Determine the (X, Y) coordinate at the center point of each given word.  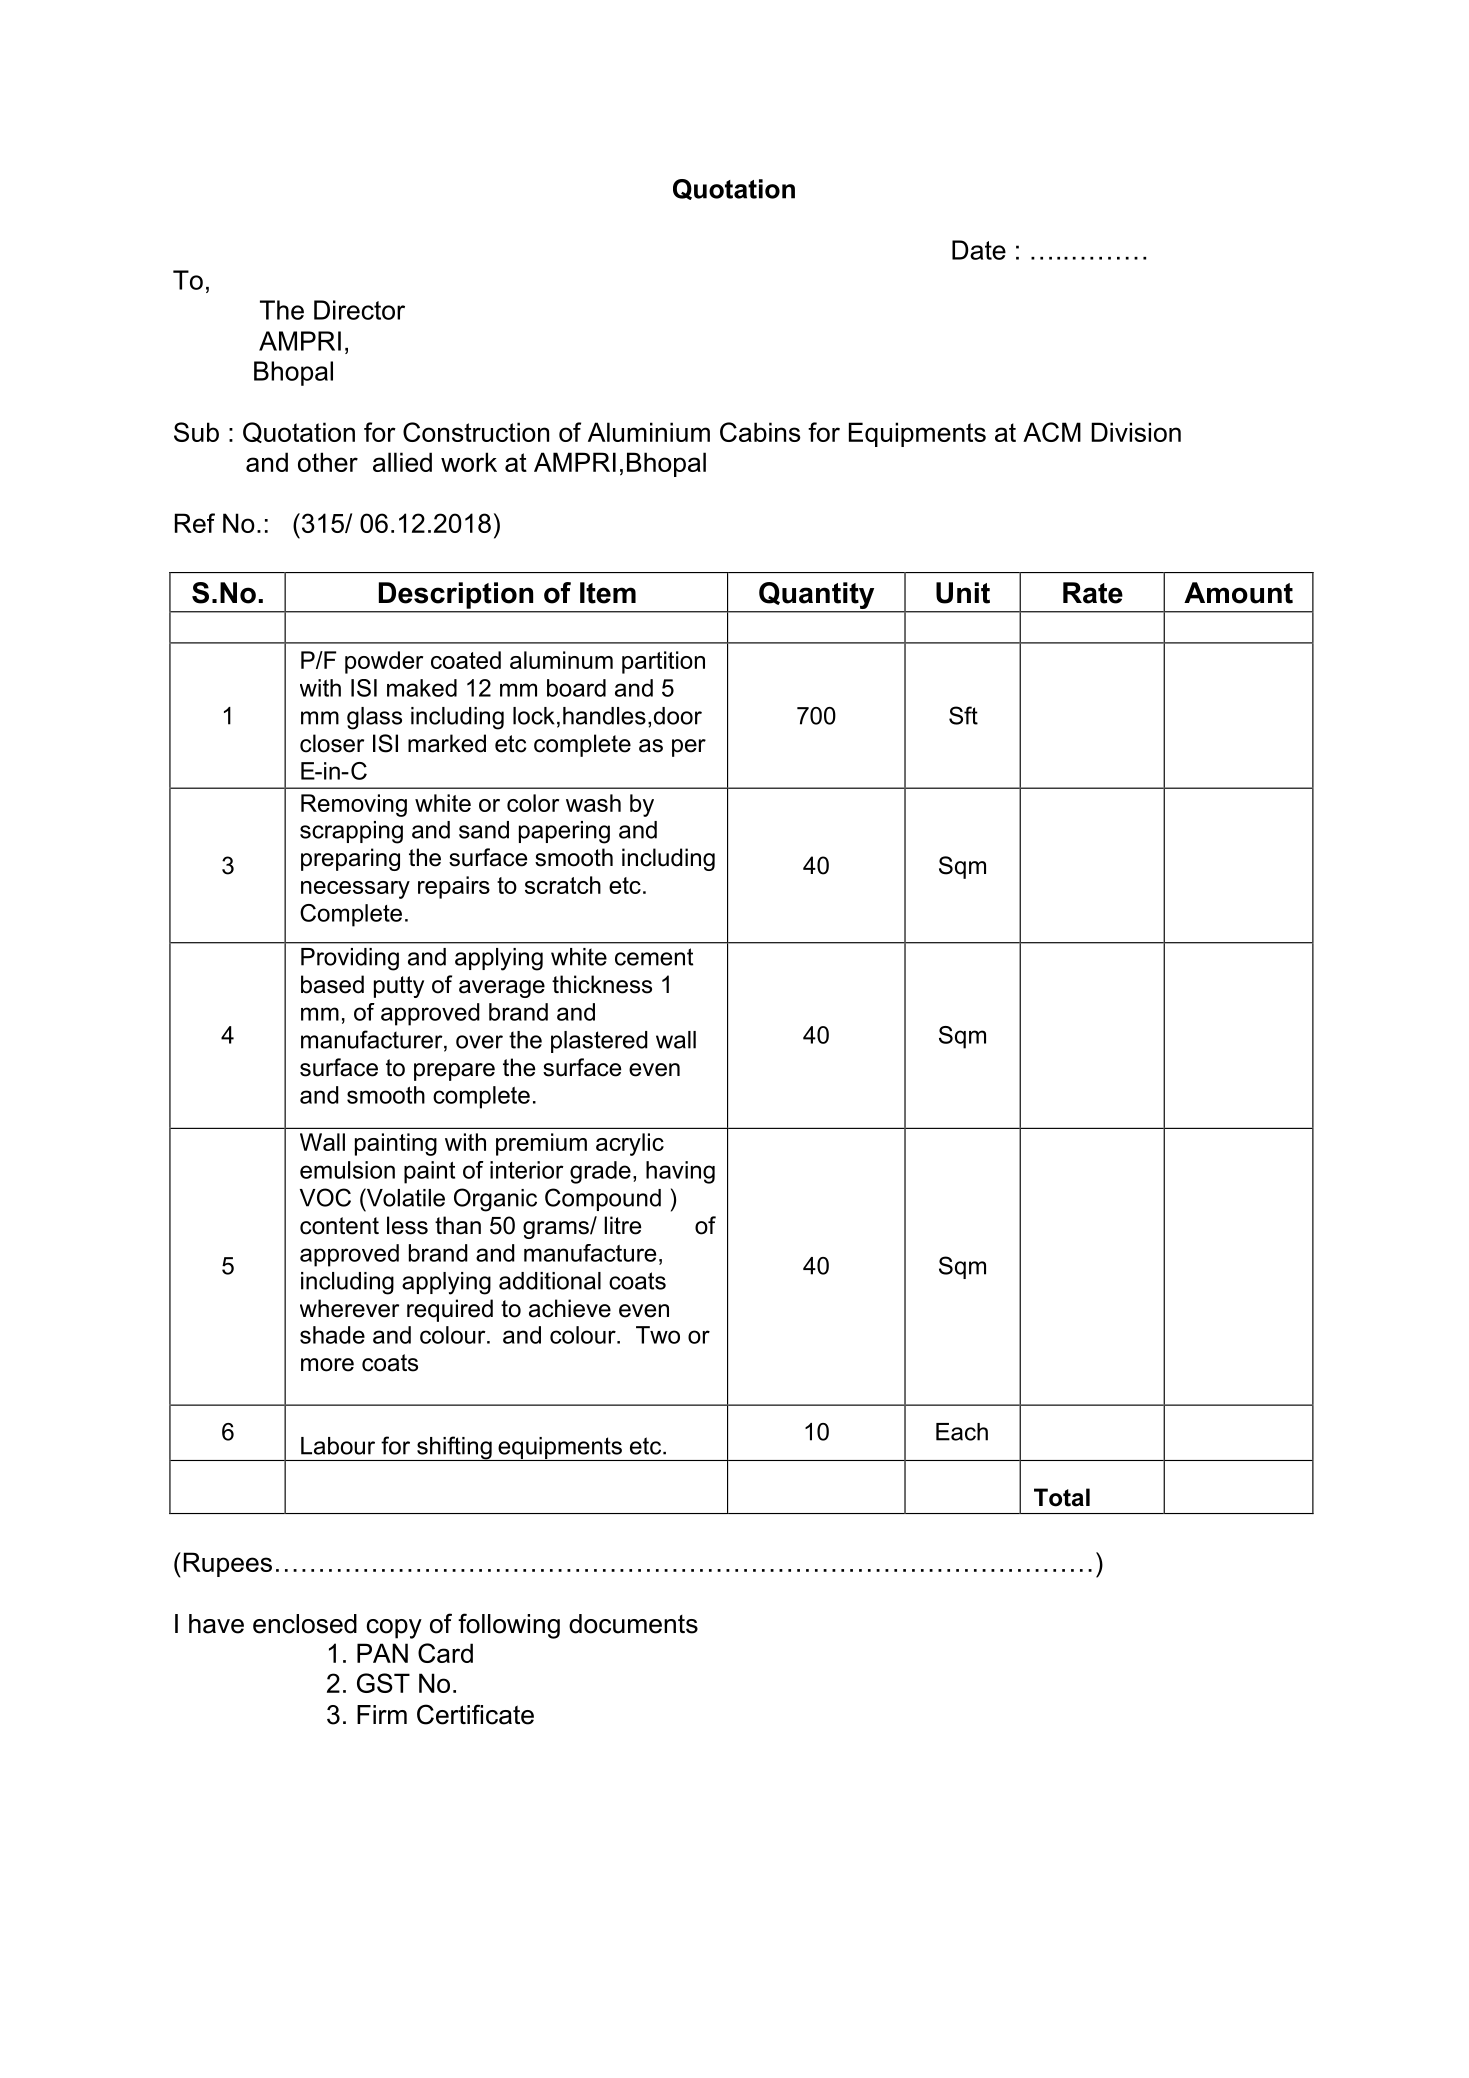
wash (593, 803)
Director (359, 310)
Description (456, 595)
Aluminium (649, 432)
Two (658, 1335)
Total (1062, 1497)
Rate (1093, 593)
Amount (1238, 593)
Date (979, 250)
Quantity (817, 597)
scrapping (351, 832)
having (680, 1172)
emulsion (347, 1170)
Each (962, 1432)
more (327, 1365)
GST (383, 1683)
